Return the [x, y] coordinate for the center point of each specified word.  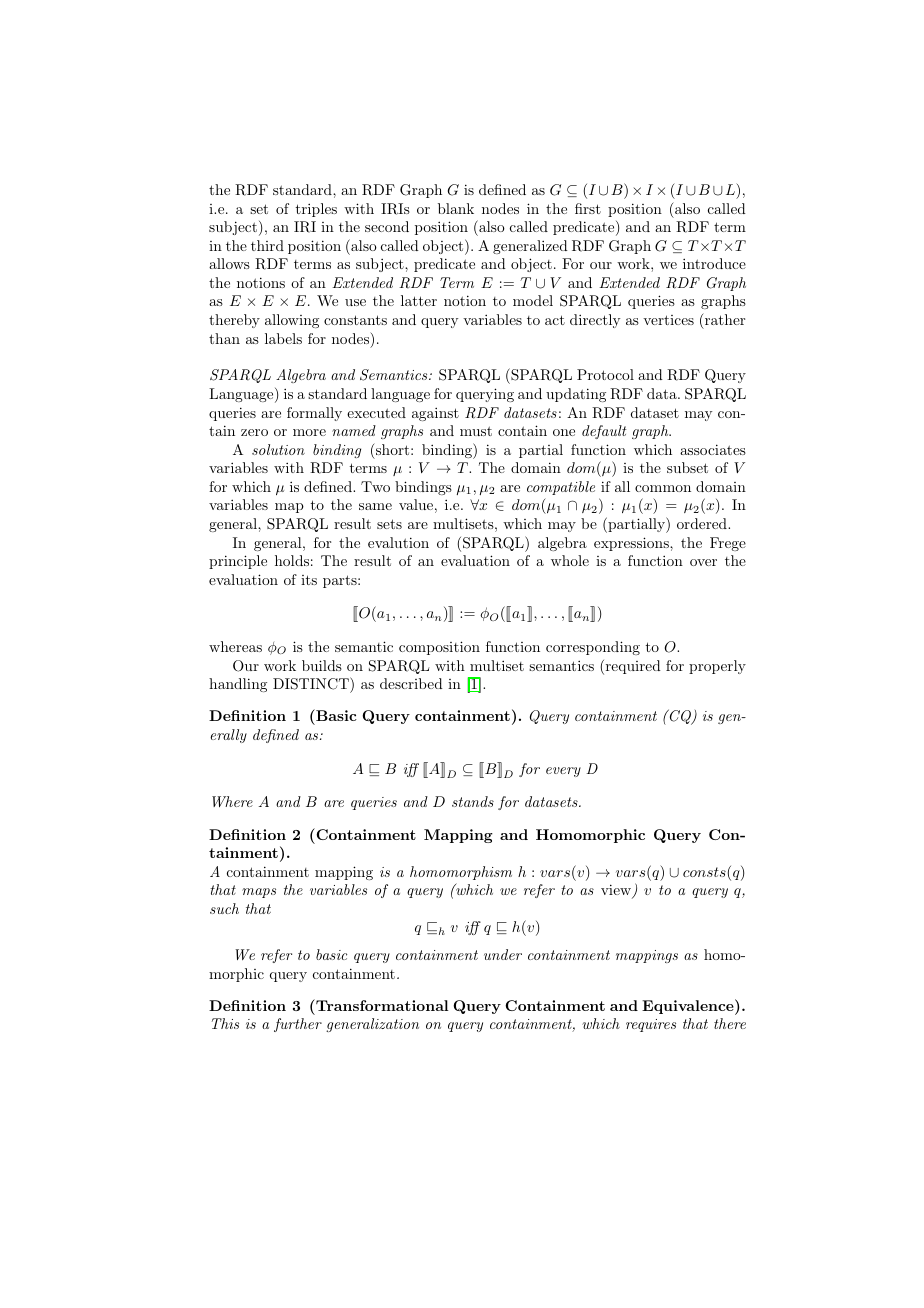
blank [456, 208]
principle [238, 562]
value [416, 504]
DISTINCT [312, 685]
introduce [714, 263]
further [298, 1025]
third [267, 245]
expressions [632, 544]
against [435, 414]
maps [259, 893]
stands [473, 801]
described [411, 683]
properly [717, 667]
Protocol [605, 374]
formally [314, 414]
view [617, 891]
